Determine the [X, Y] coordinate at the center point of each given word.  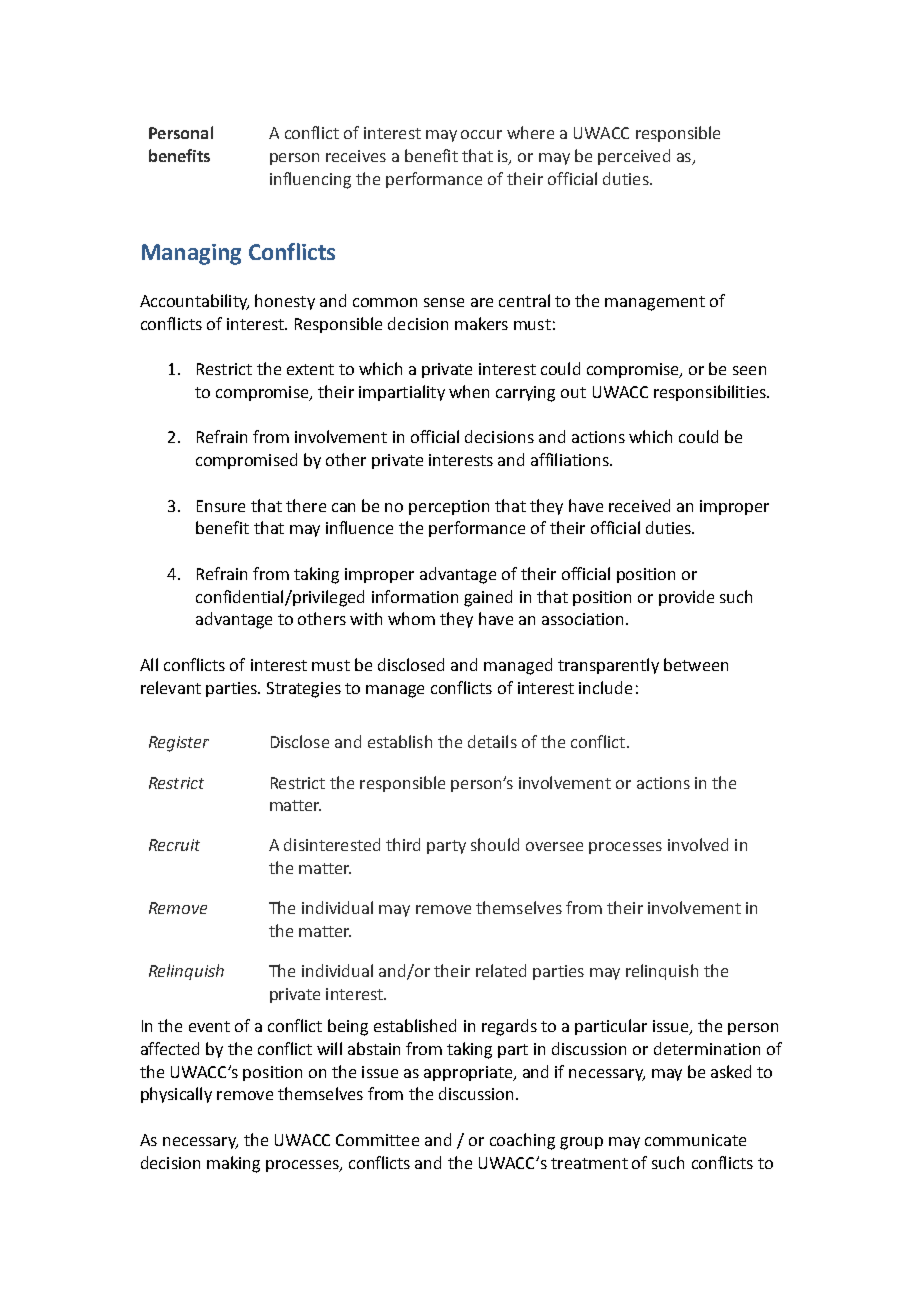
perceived [634, 157]
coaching [522, 1141]
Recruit [174, 845]
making [233, 1164]
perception [449, 507]
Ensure [221, 506]
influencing [310, 180]
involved [698, 844]
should [495, 844]
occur [481, 134]
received [639, 505]
